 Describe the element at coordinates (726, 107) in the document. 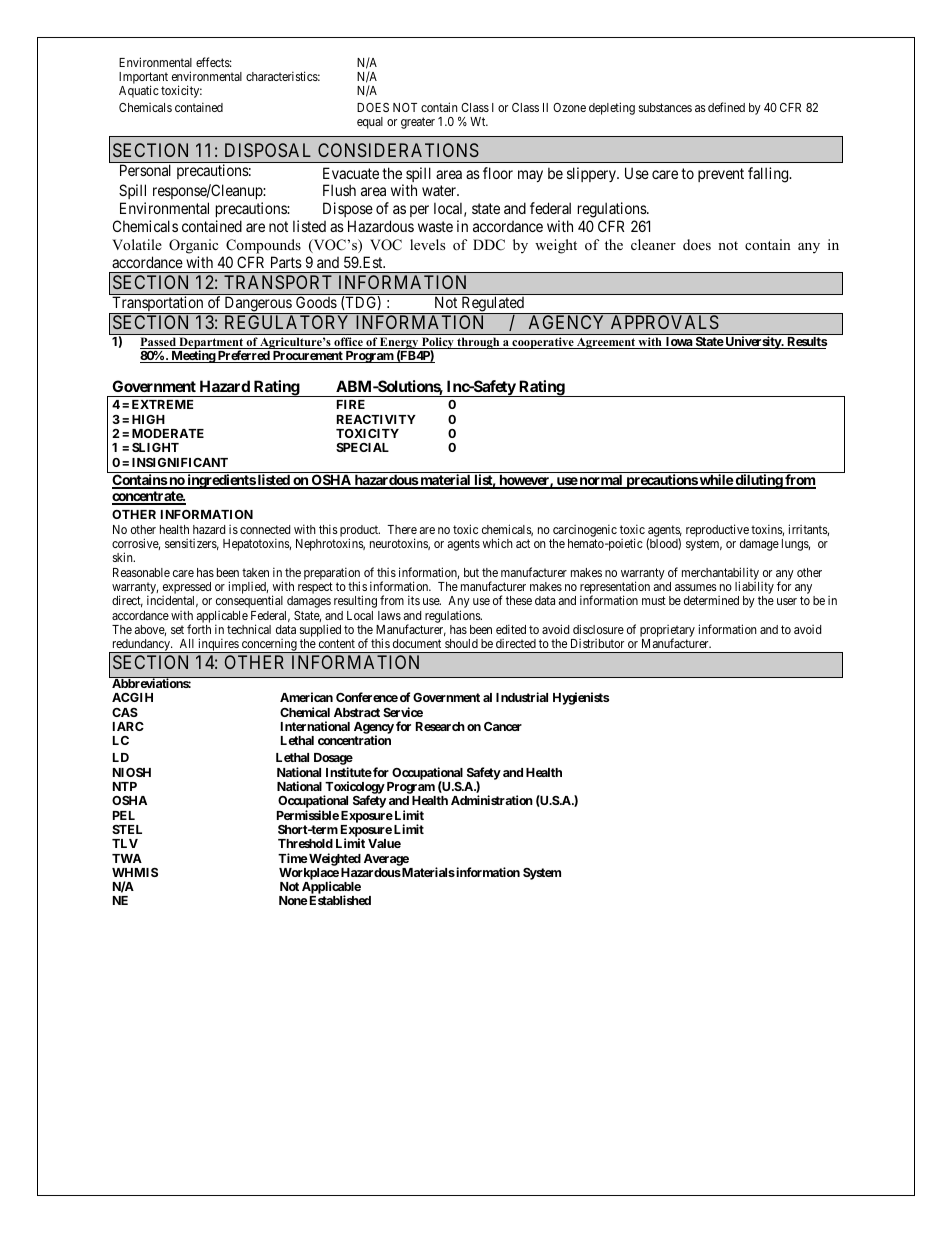

I see `defined` at that location.
